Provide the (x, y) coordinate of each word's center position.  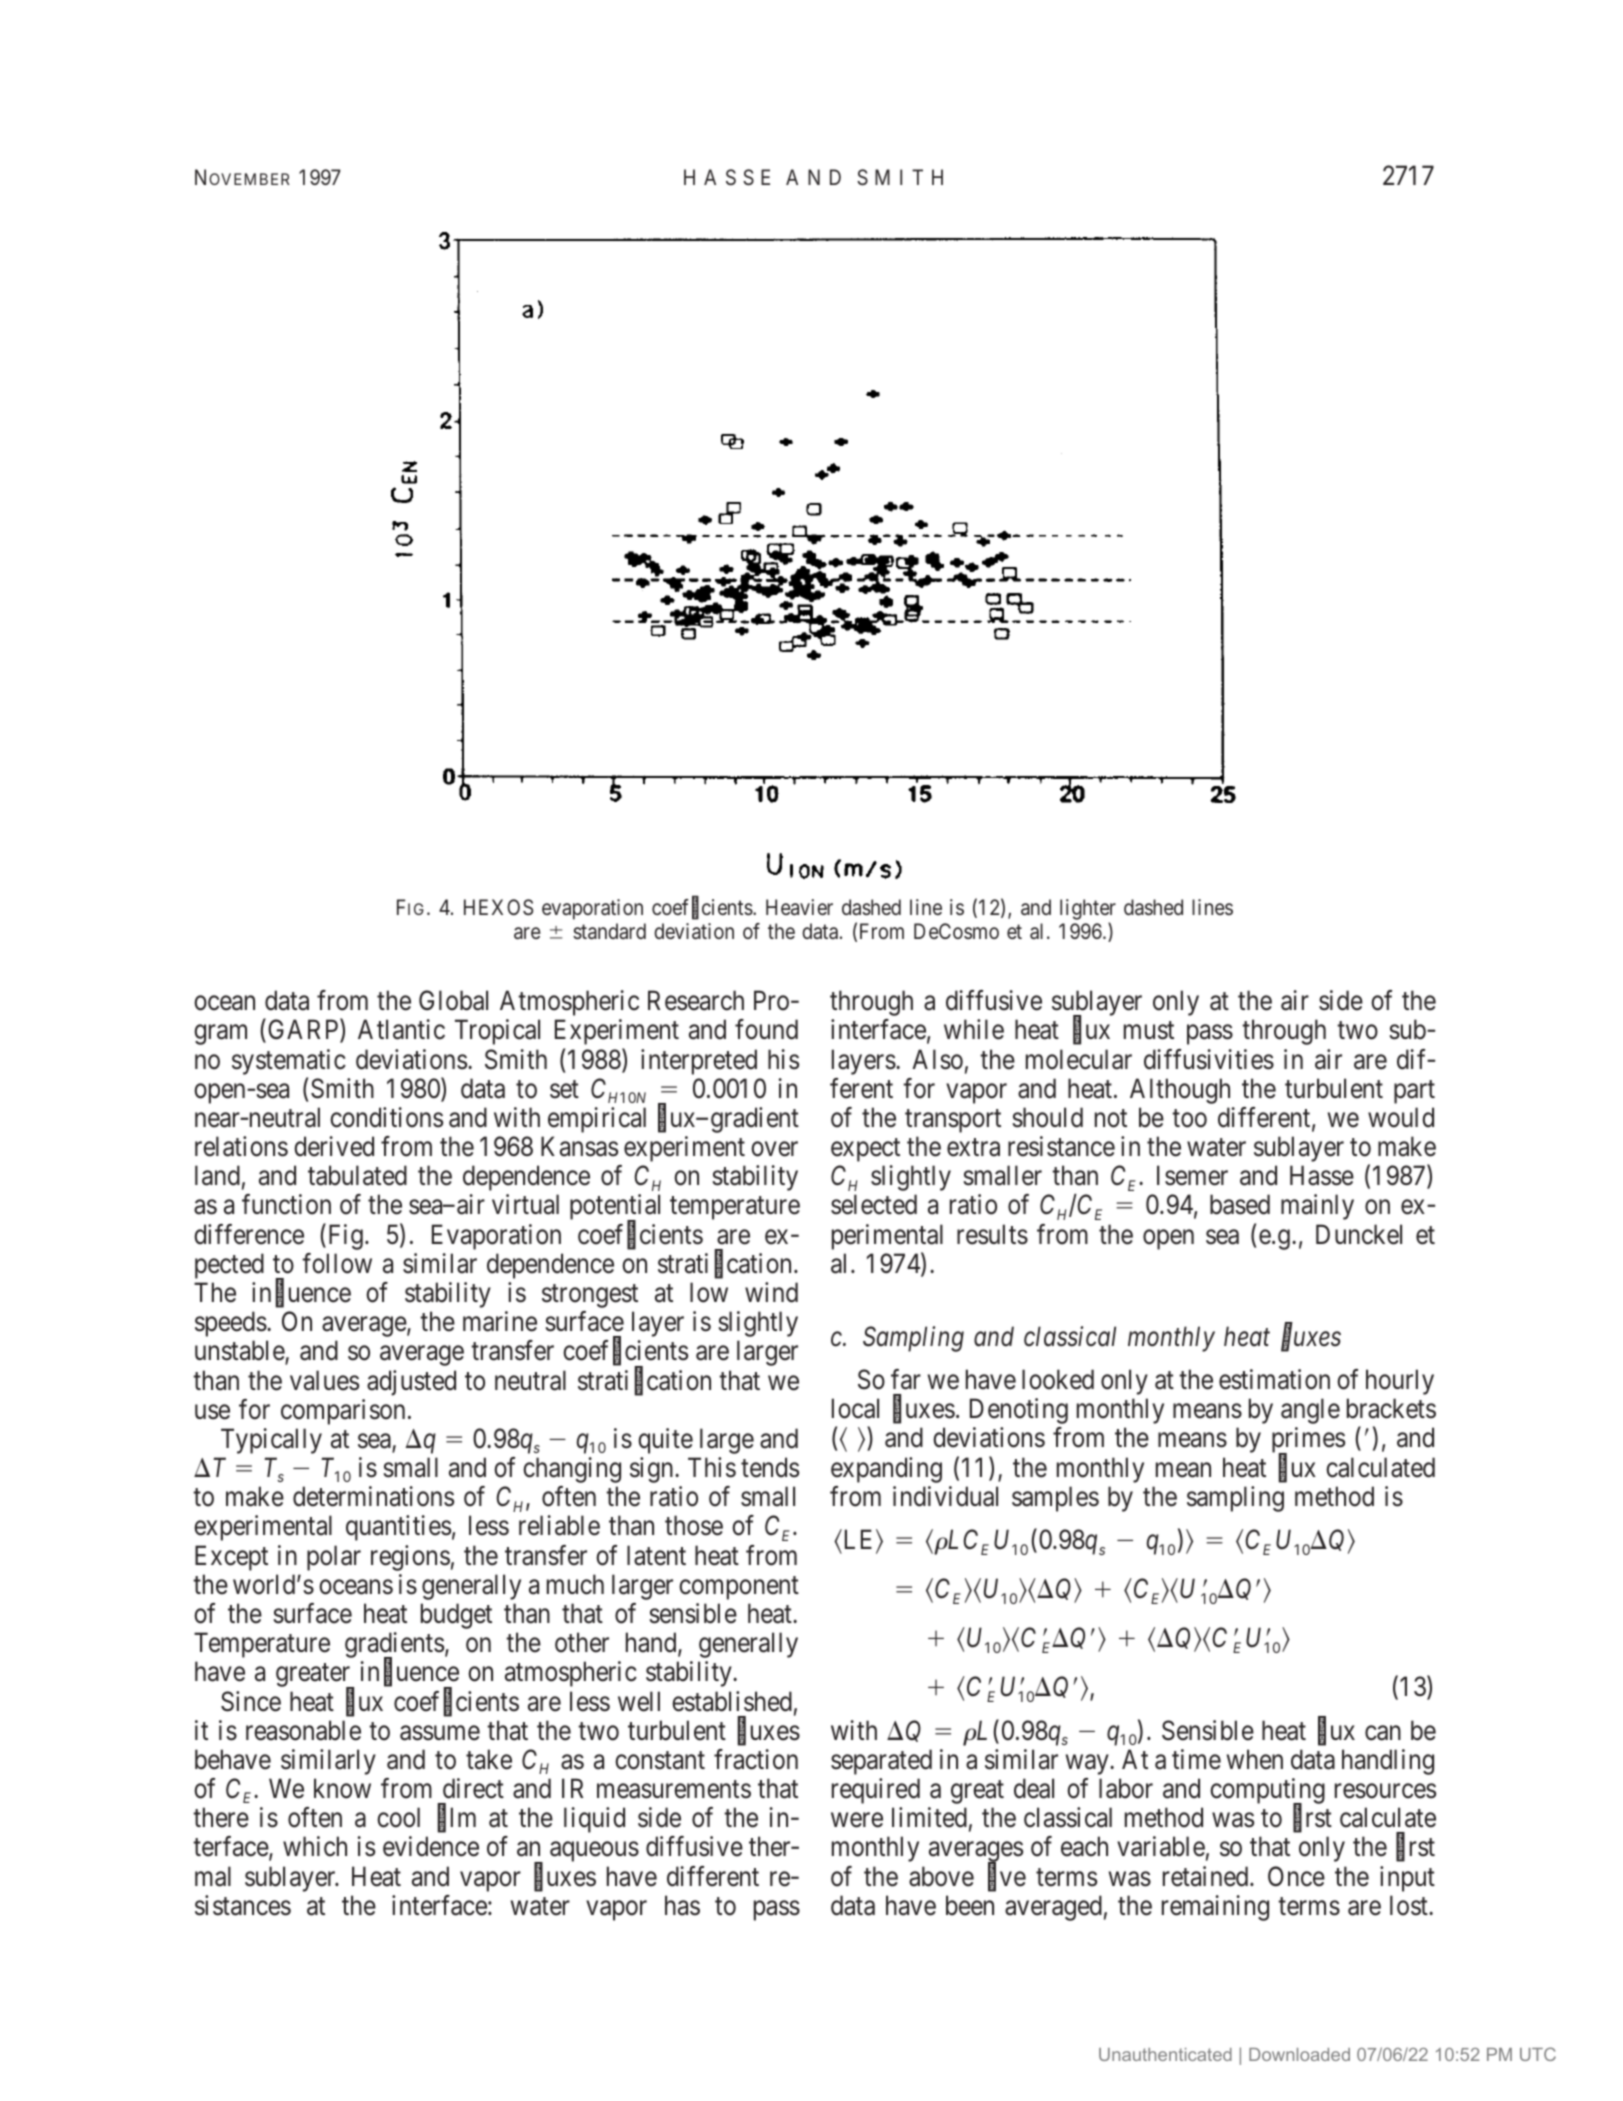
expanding (886, 1470)
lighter (1088, 909)
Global (453, 1000)
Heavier (799, 907)
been (970, 1905)
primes (1308, 1441)
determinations (373, 1496)
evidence (431, 1846)
